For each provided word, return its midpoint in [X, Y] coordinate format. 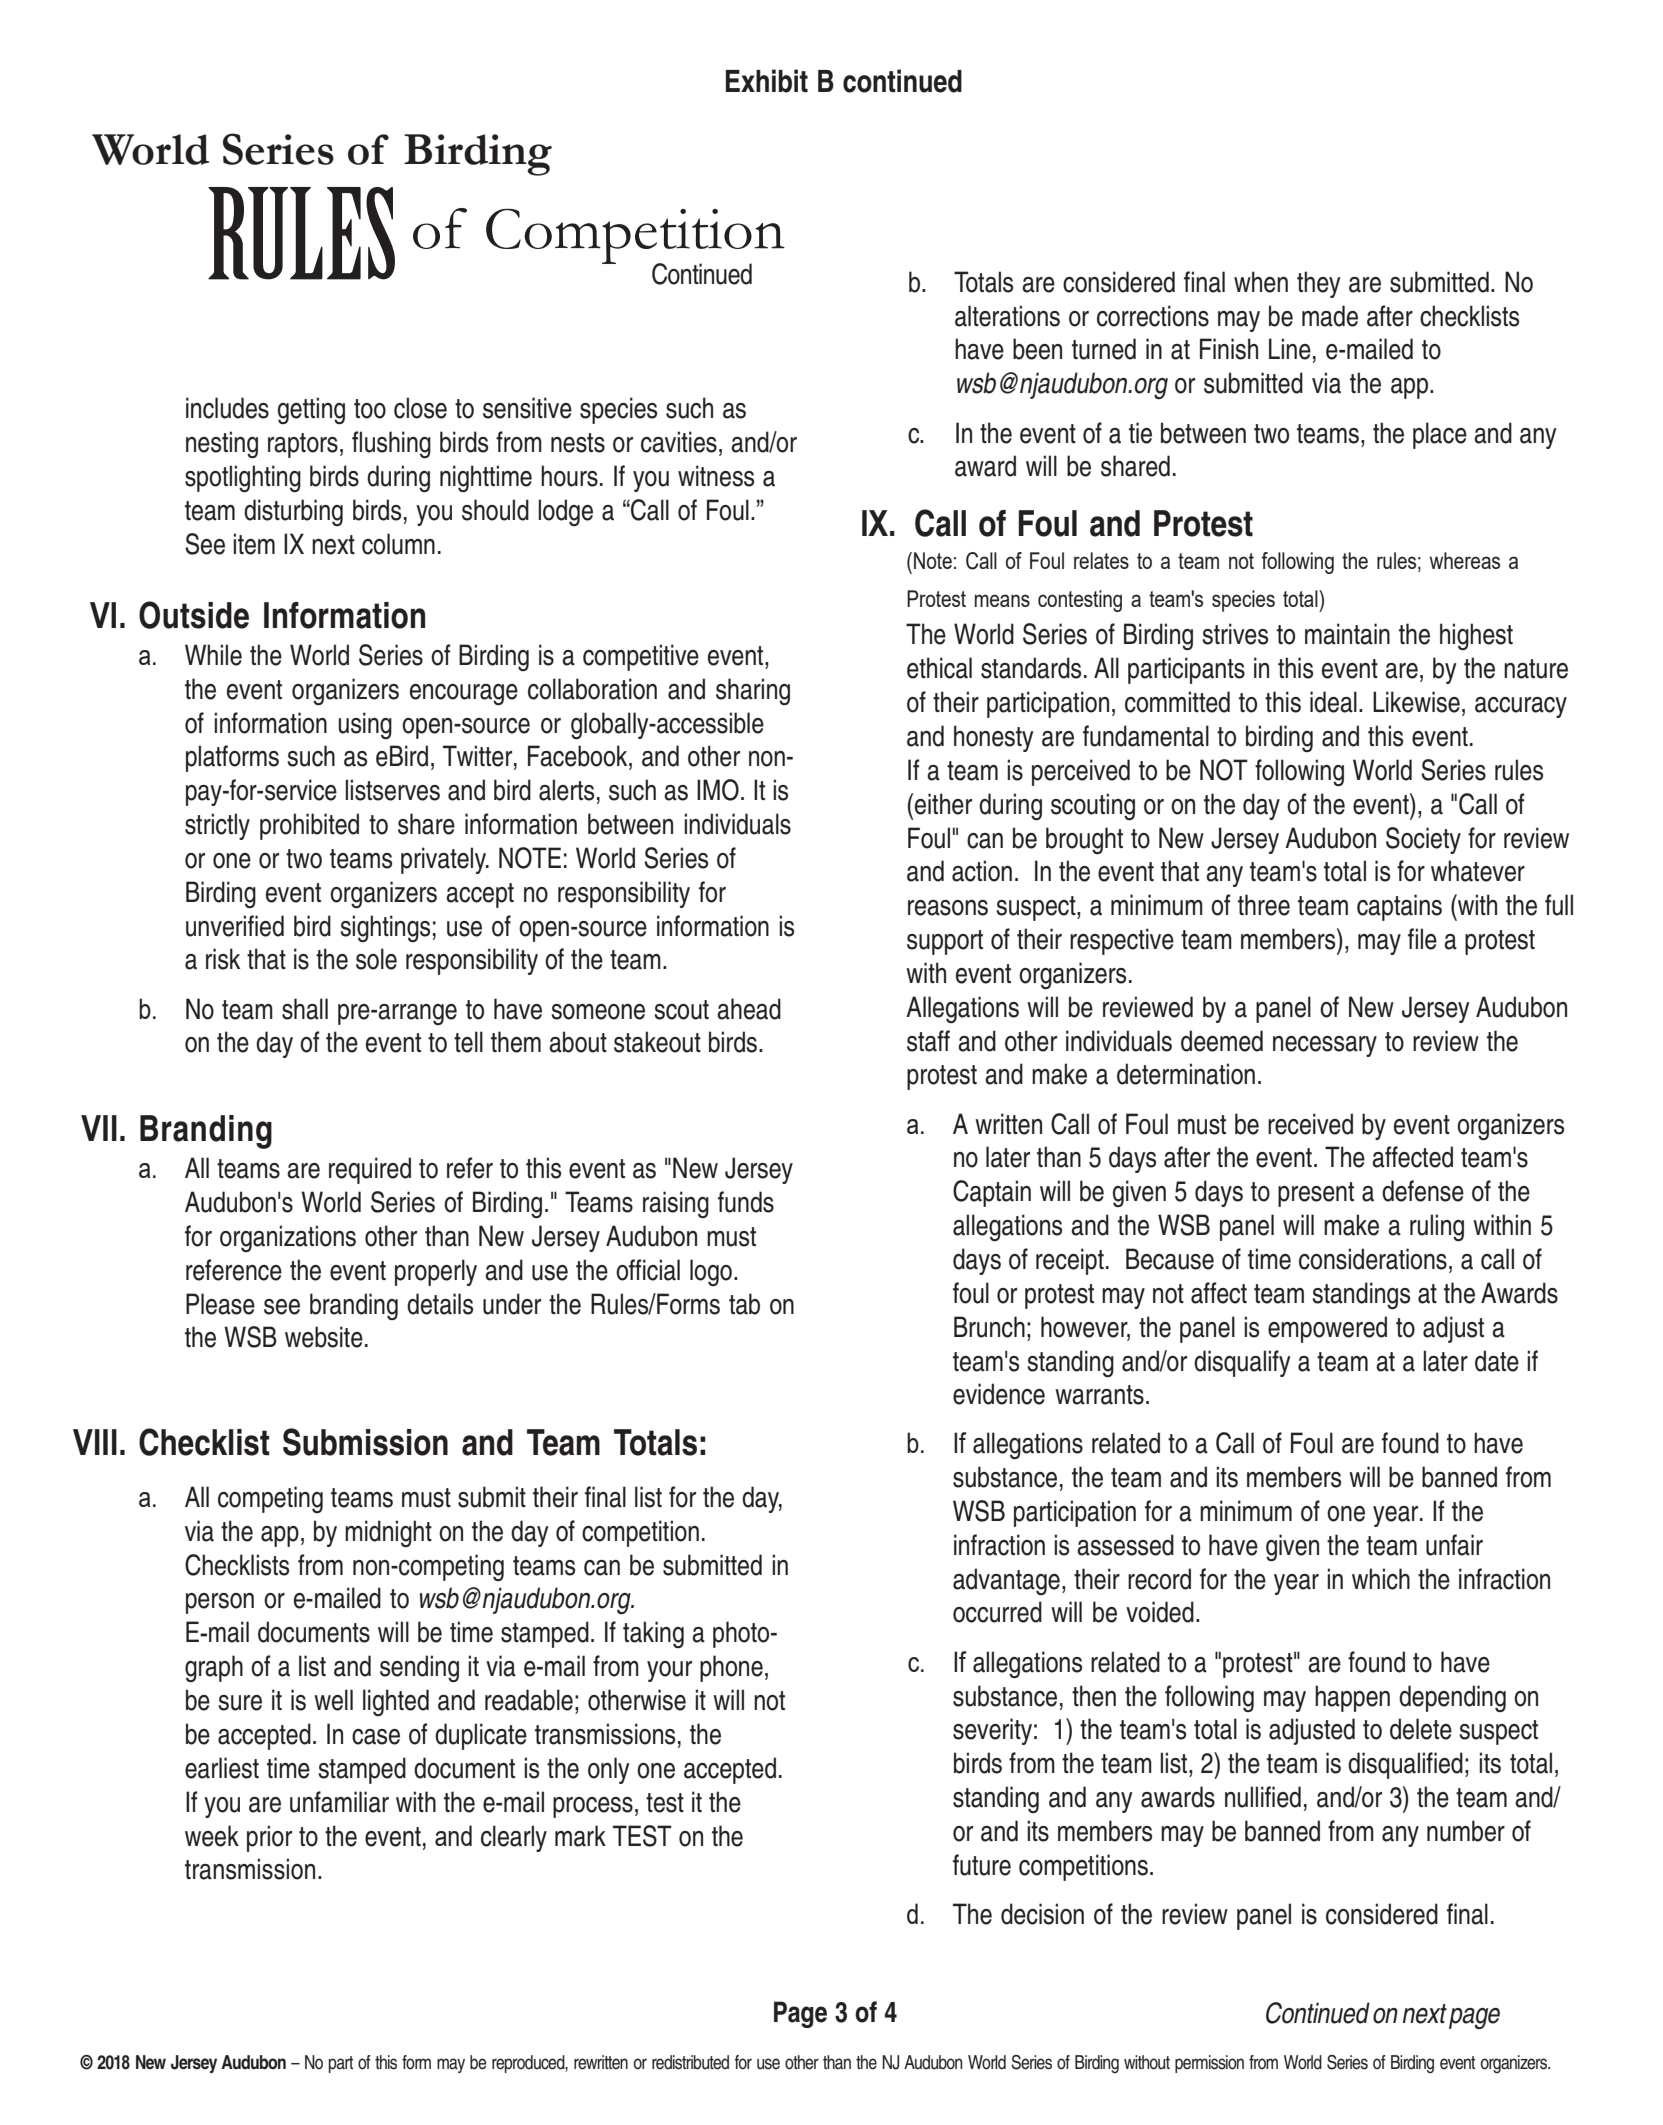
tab [744, 1304]
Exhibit [767, 81]
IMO [718, 790]
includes [227, 408]
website [324, 1337]
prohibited [309, 826]
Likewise [1416, 702]
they [1319, 284]
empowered [1327, 1329]
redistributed [690, 2062]
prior [269, 1838]
